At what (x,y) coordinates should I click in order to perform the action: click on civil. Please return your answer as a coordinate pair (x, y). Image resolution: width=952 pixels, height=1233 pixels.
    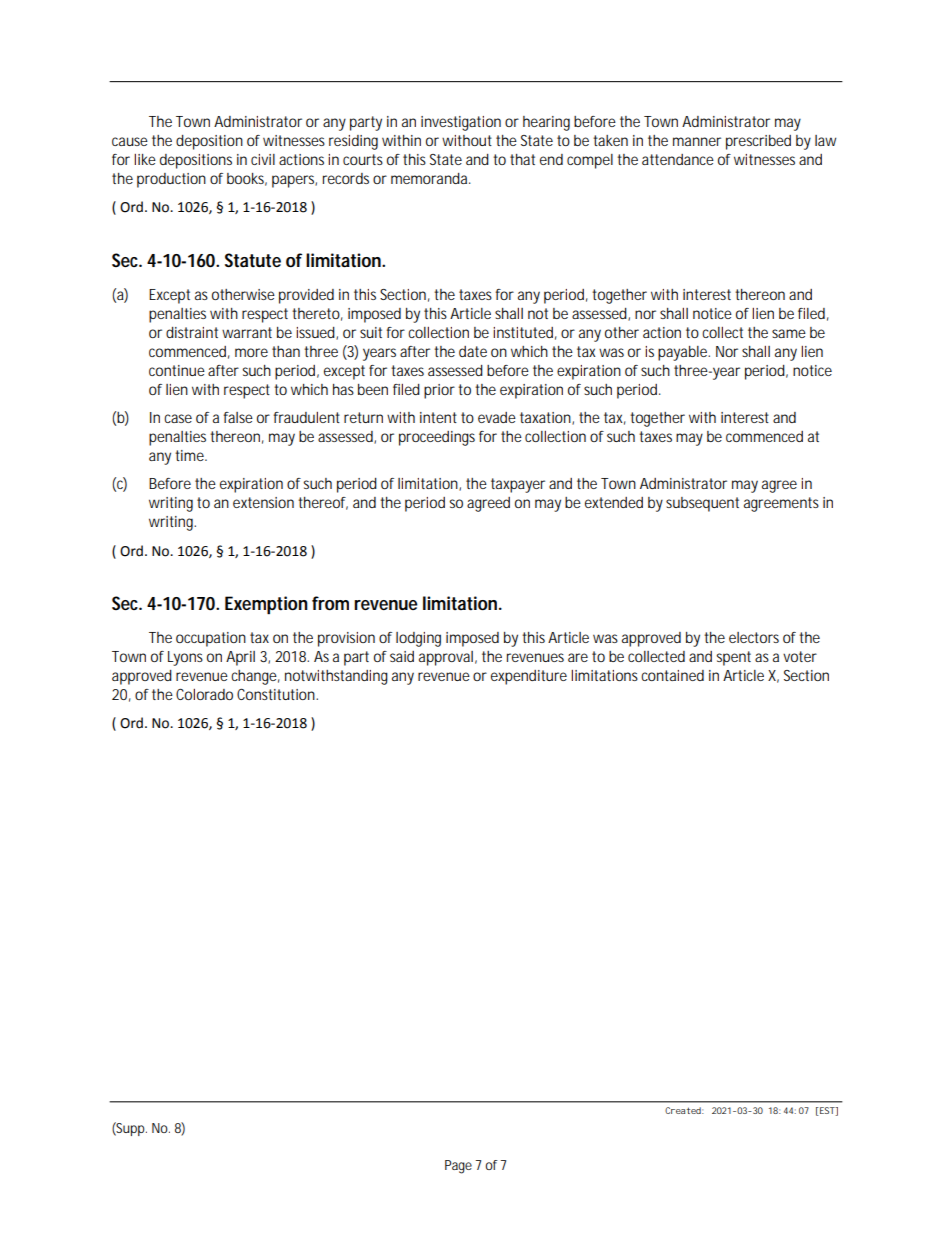
    Looking at the image, I should click on (263, 159).
